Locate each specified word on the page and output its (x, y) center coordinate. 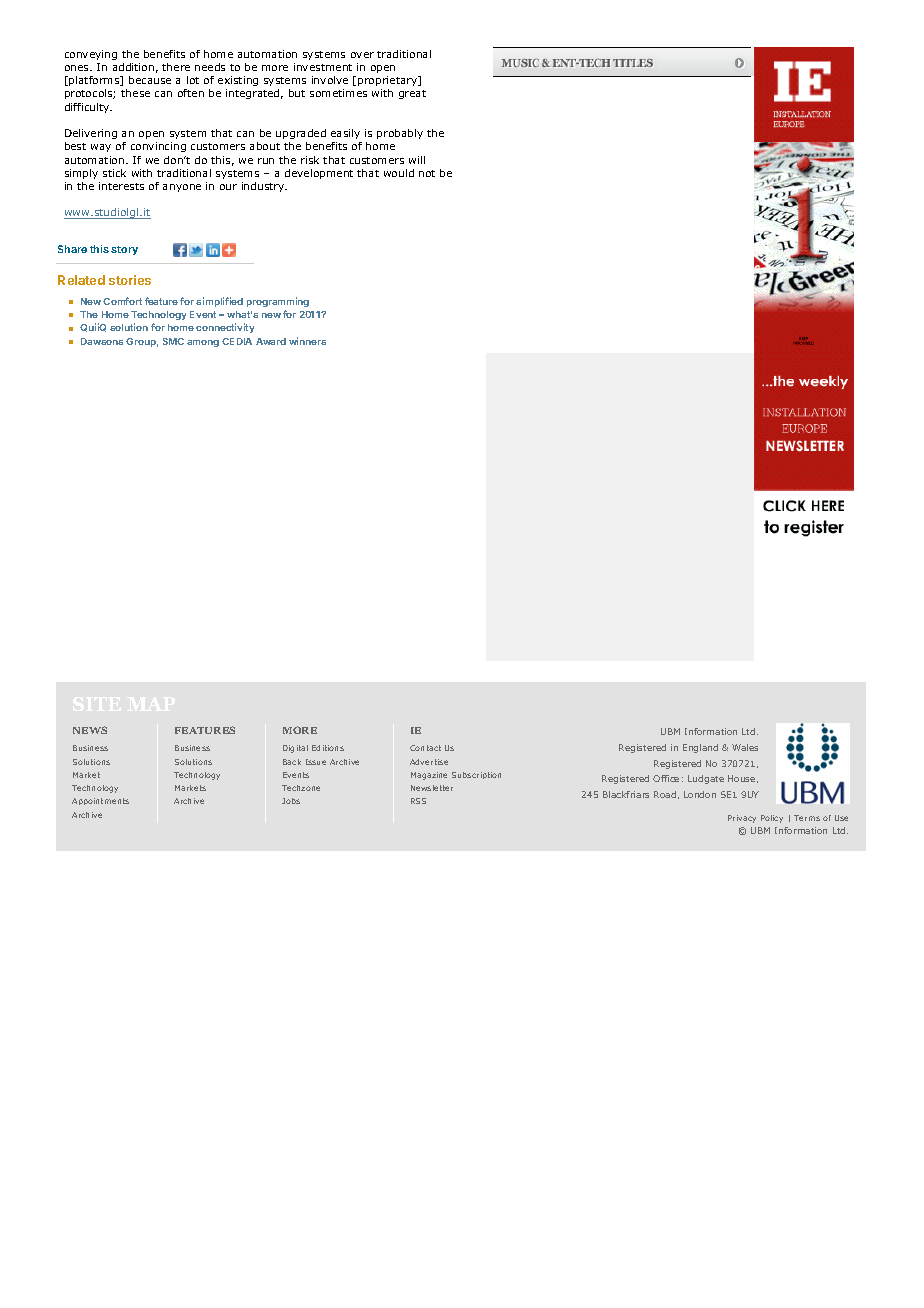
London (700, 794)
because (150, 80)
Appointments (100, 801)
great (412, 94)
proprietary (389, 81)
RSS (418, 801)
